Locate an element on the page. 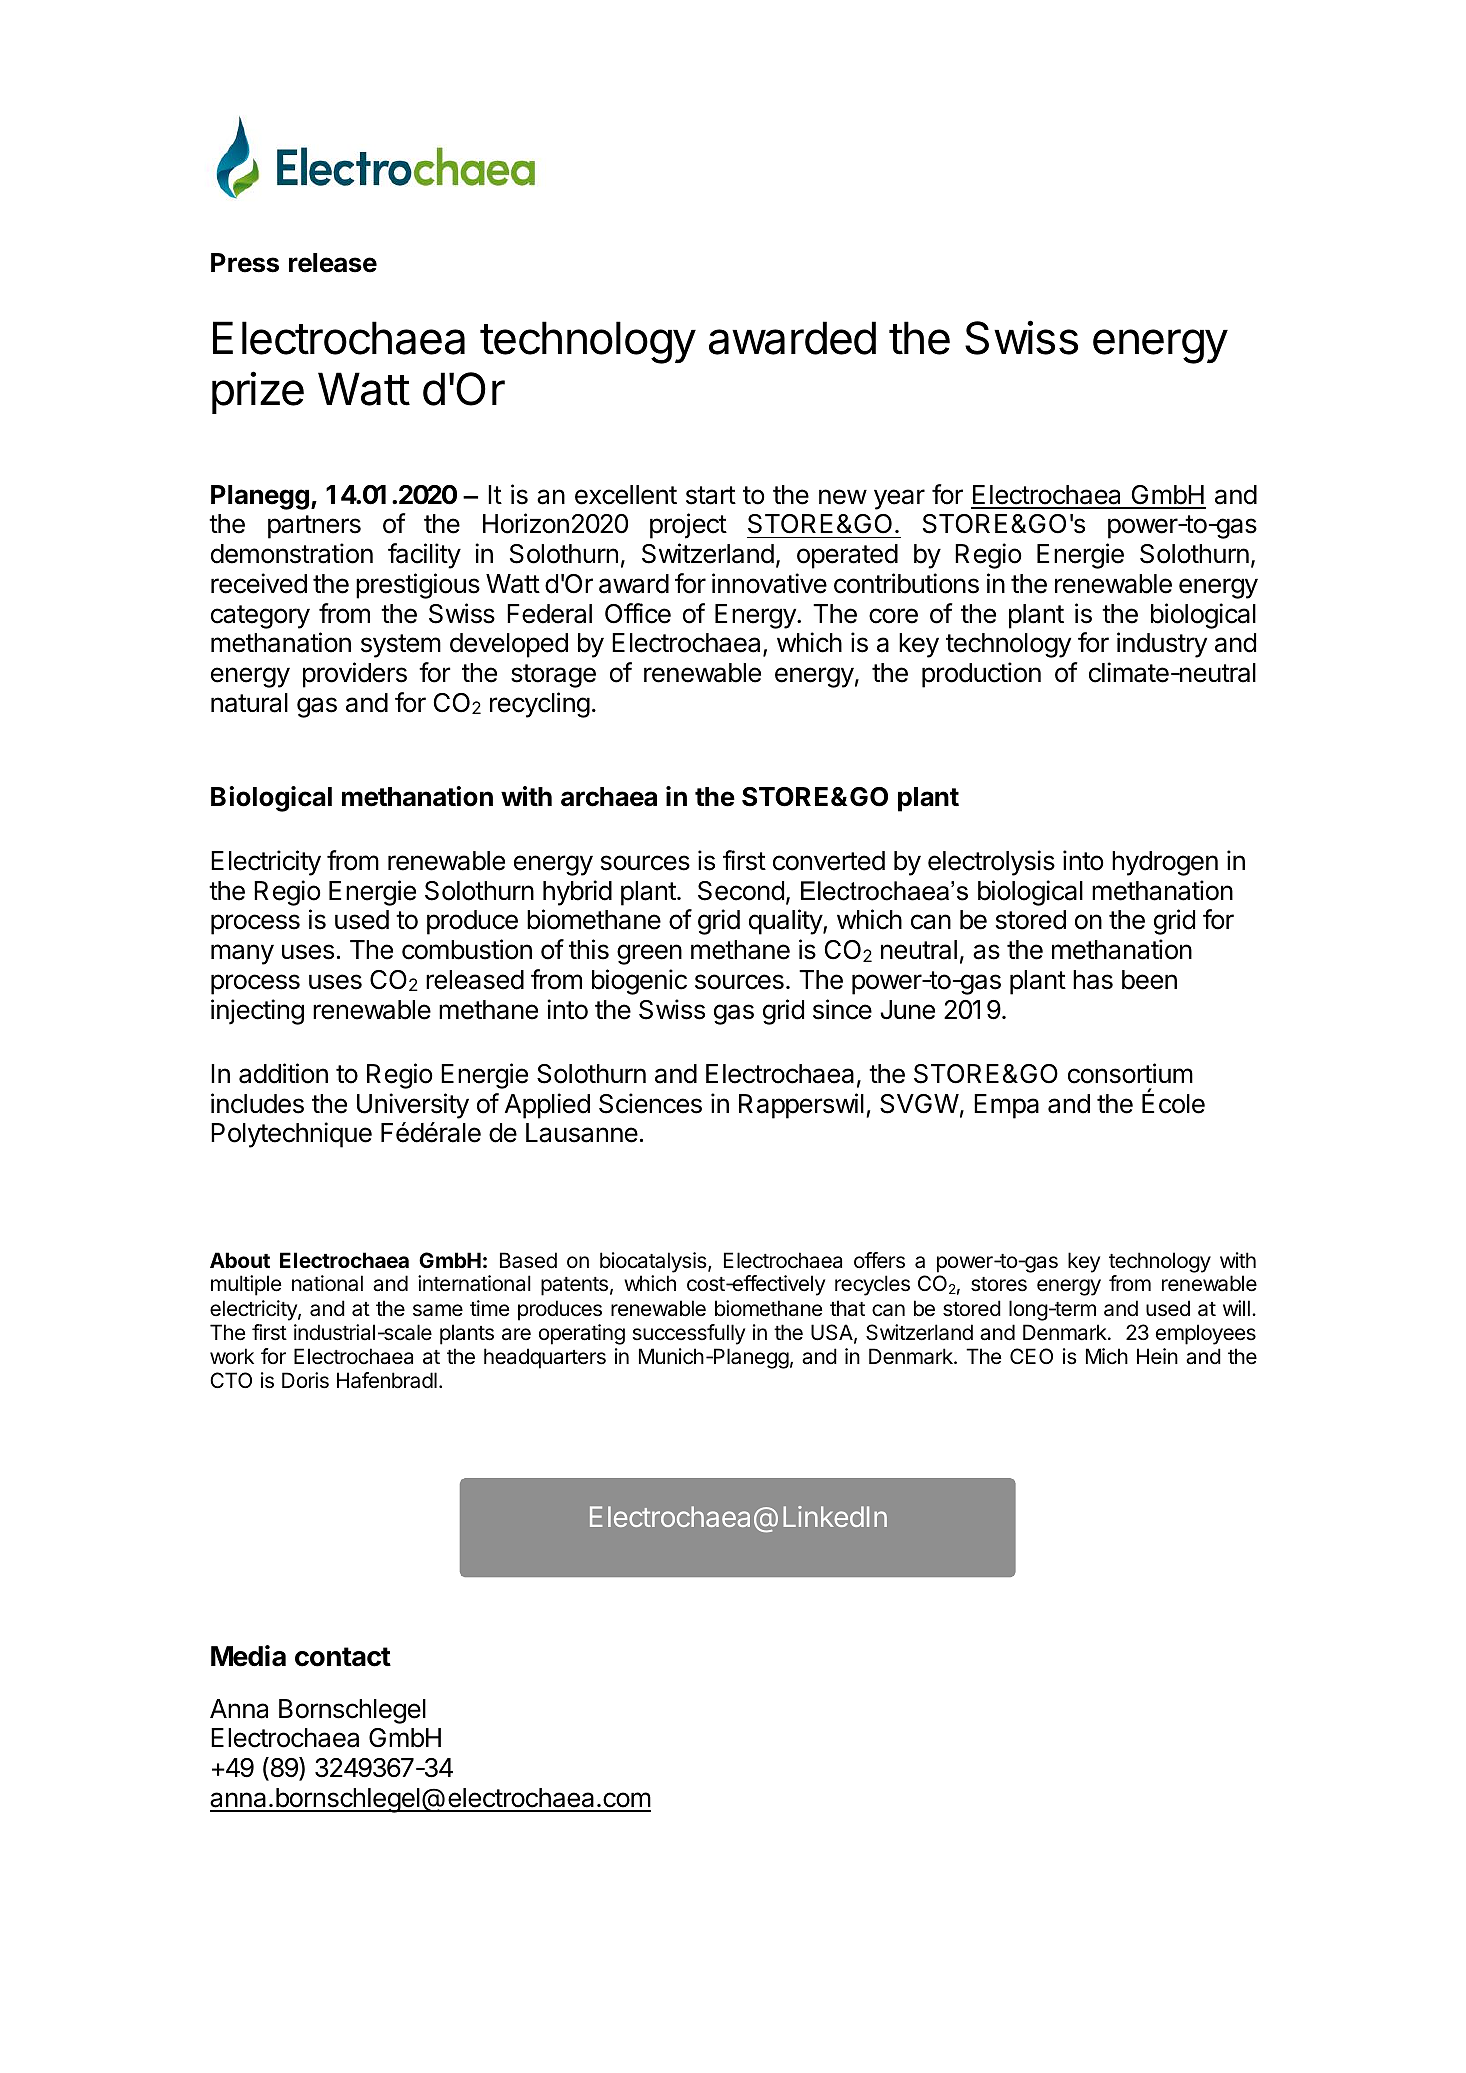 Image resolution: width=1466 pixels, height=2073 pixels. start is located at coordinates (711, 495).
